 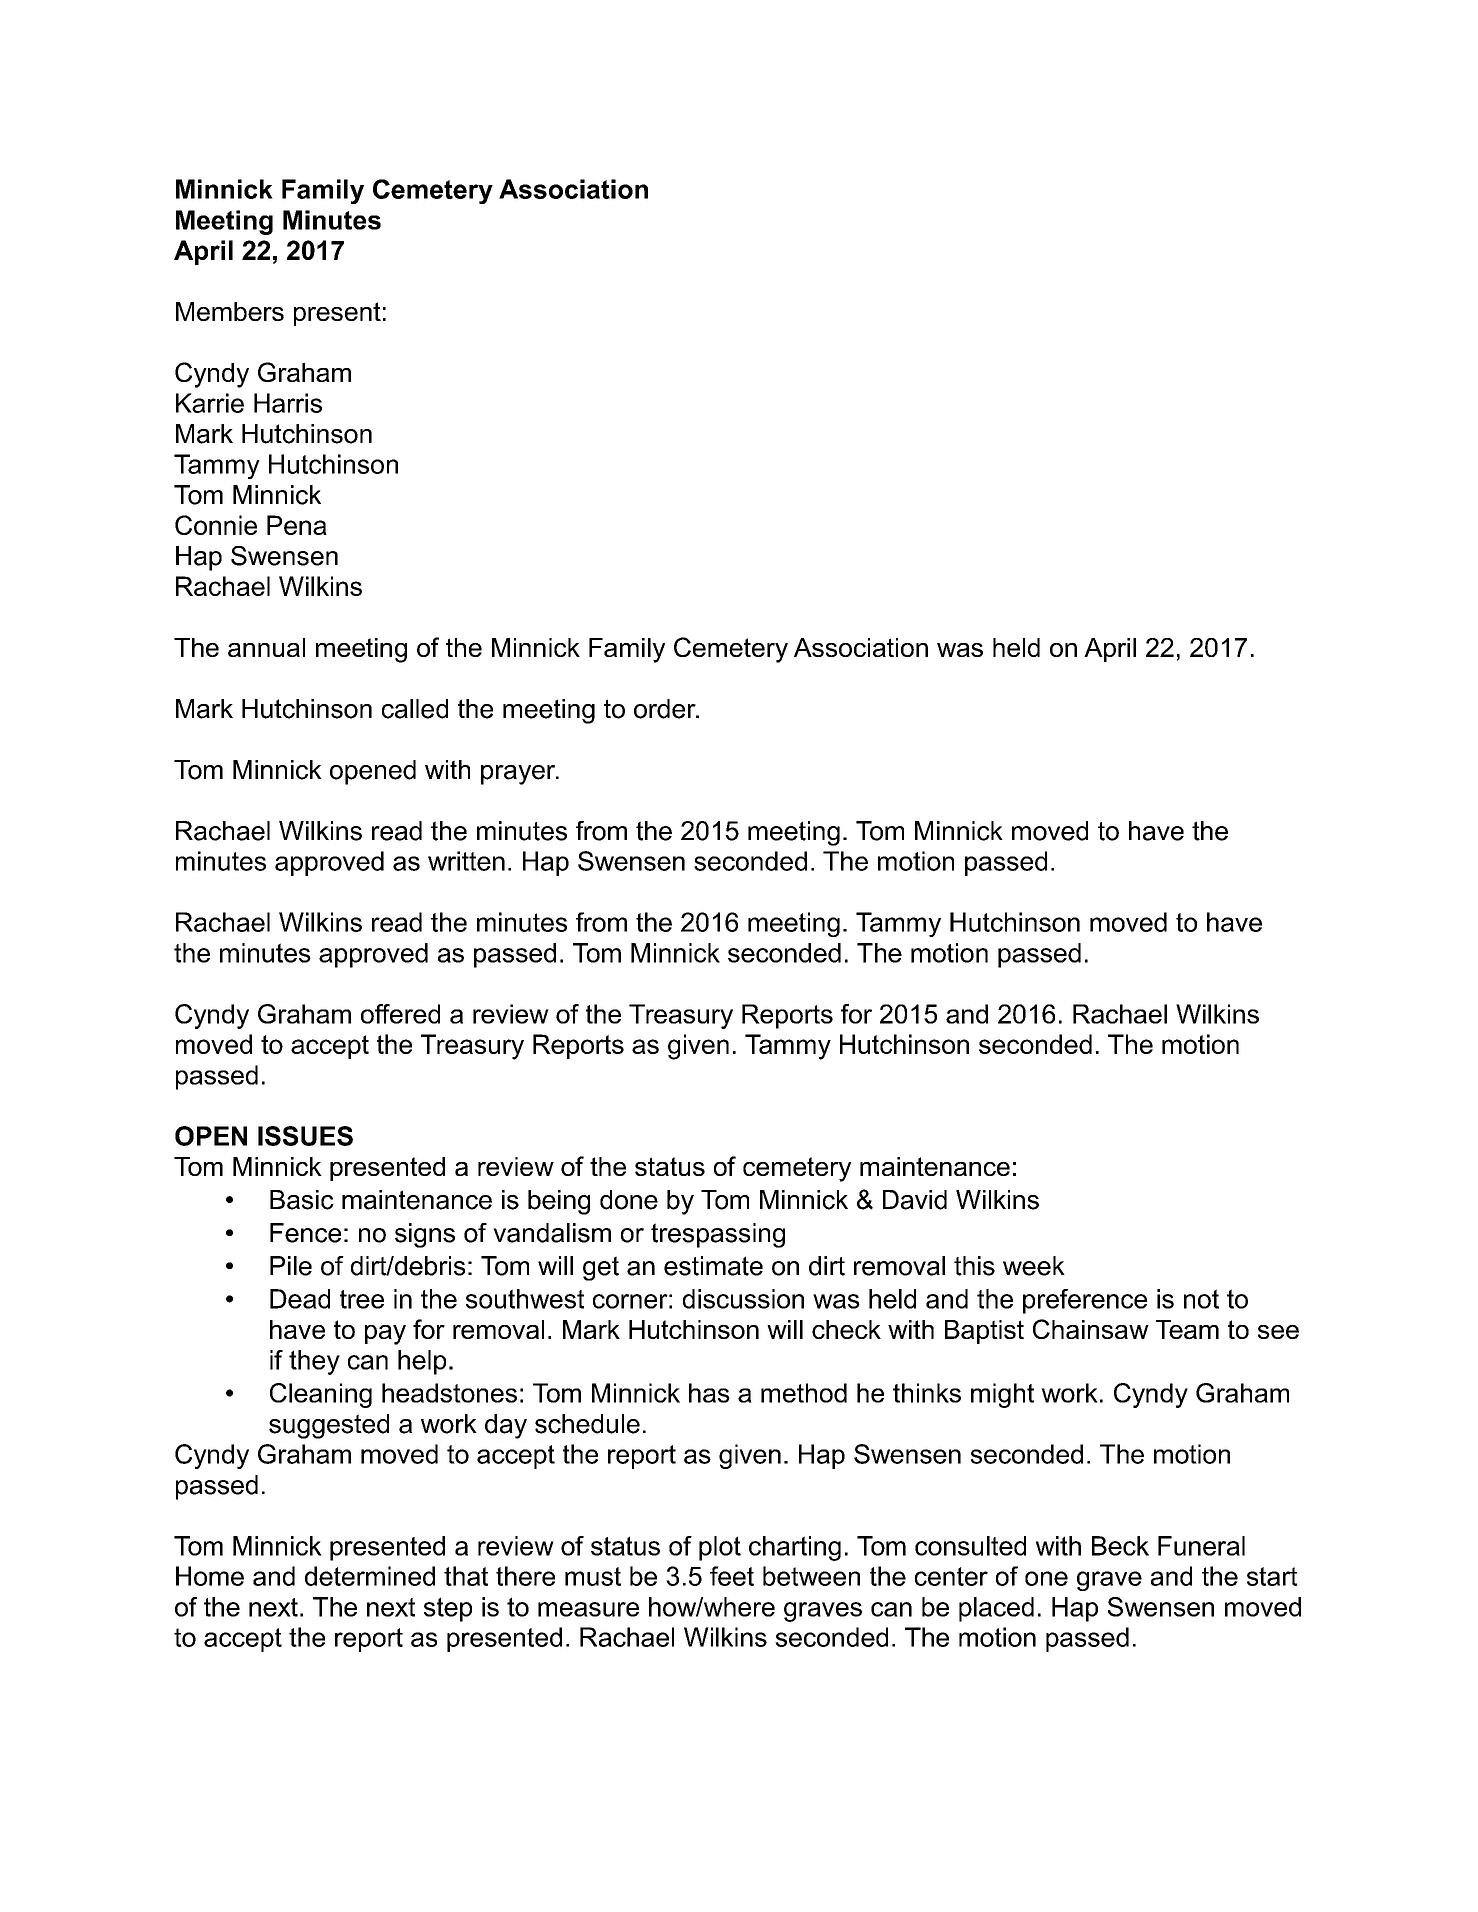 What do you see at coordinates (1120, 1546) in the screenshot?
I see `Beck` at bounding box center [1120, 1546].
